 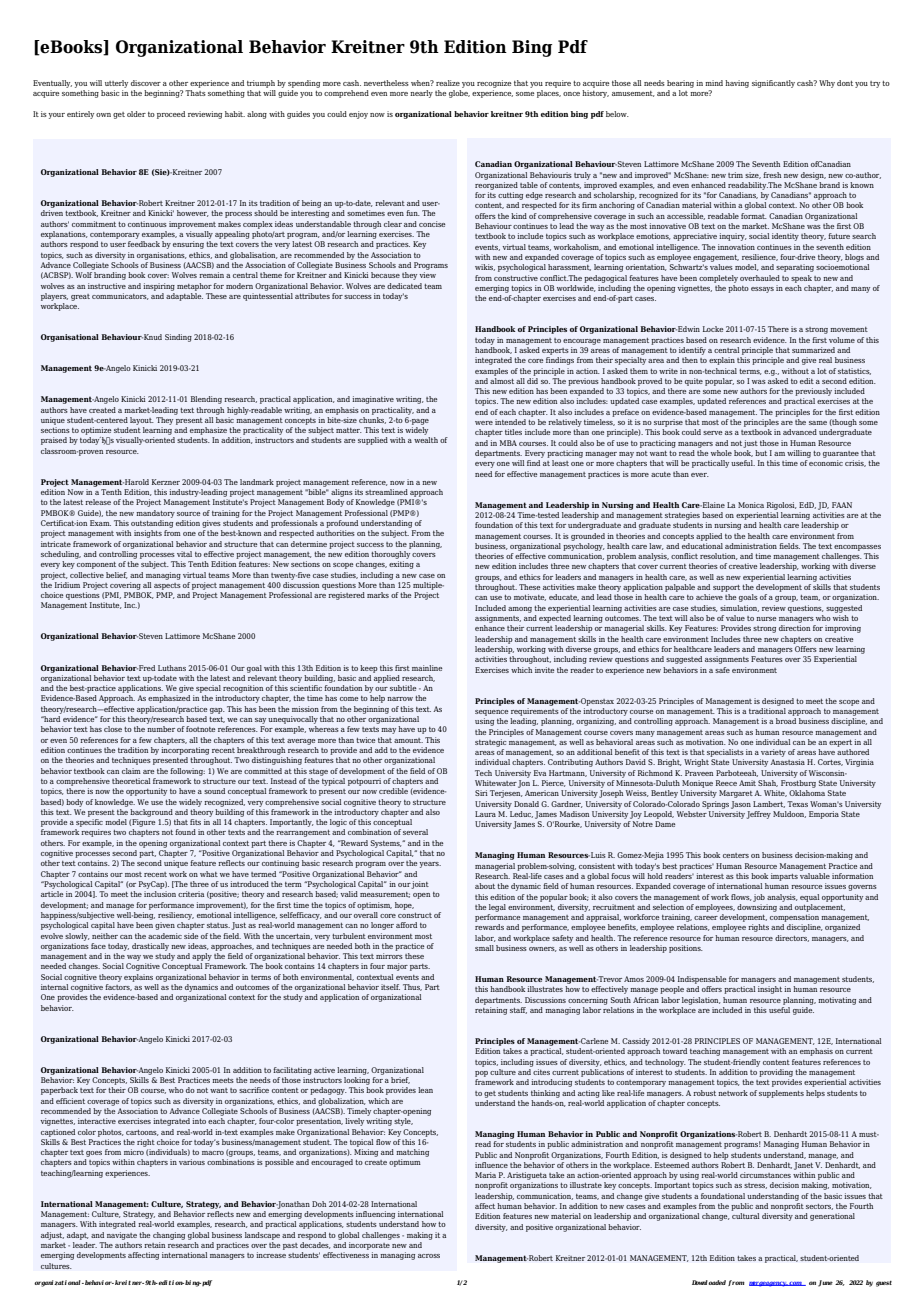 I want to click on number, so click(x=161, y=729).
